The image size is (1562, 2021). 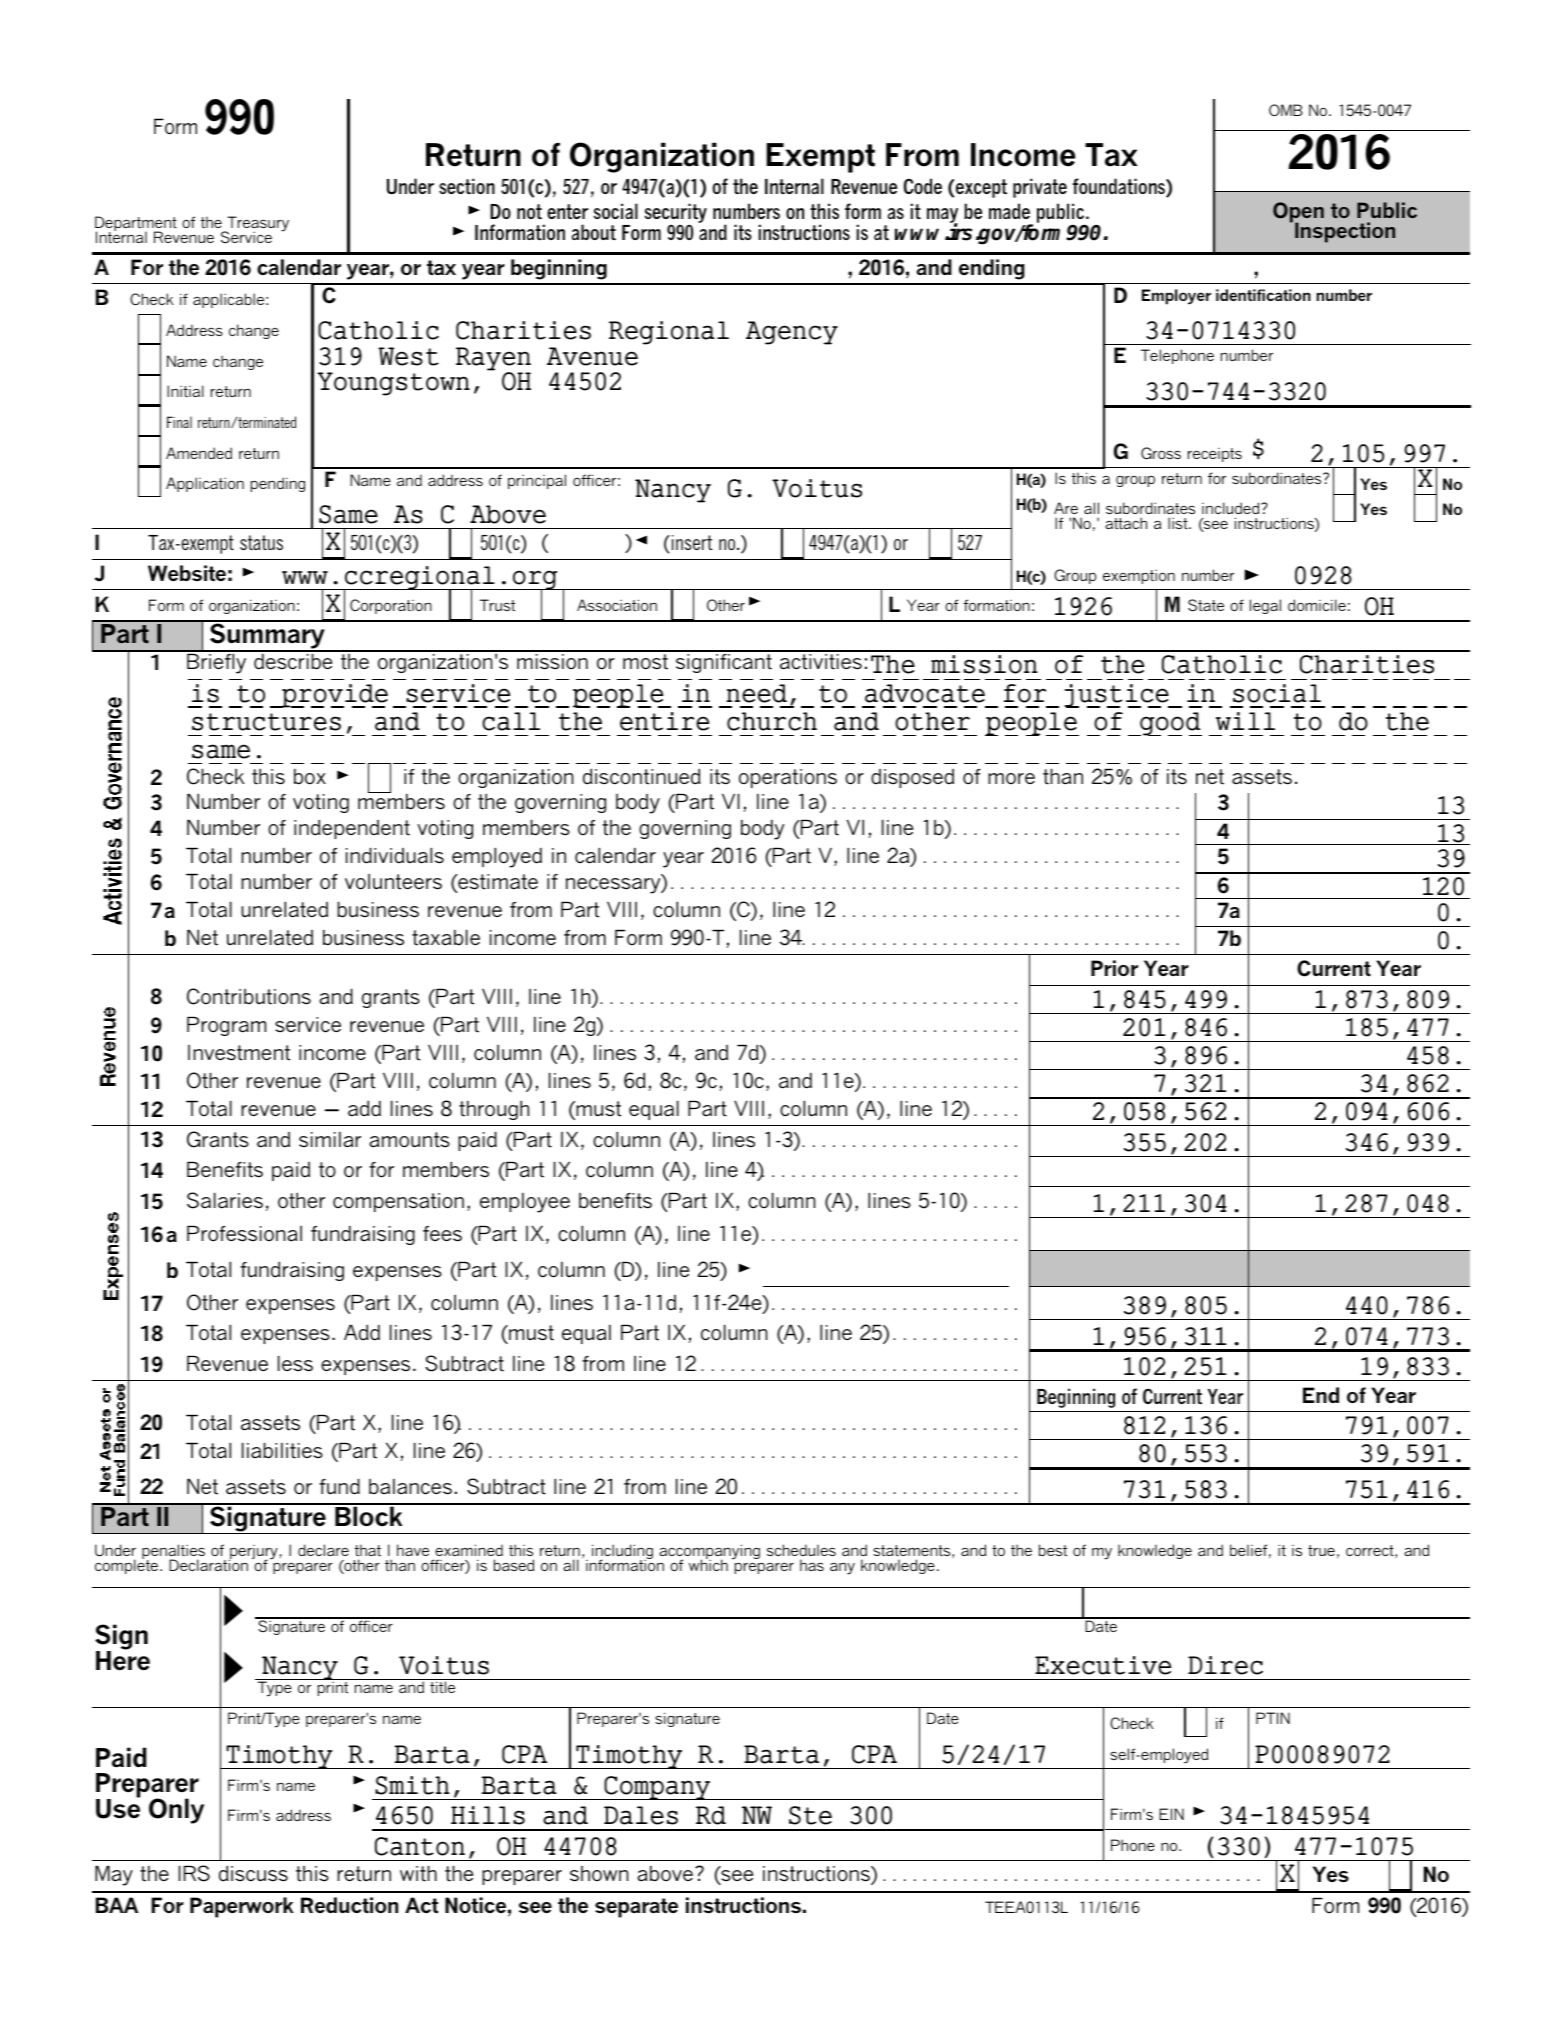 What do you see at coordinates (1321, 1550) in the page?
I see `true` at bounding box center [1321, 1550].
